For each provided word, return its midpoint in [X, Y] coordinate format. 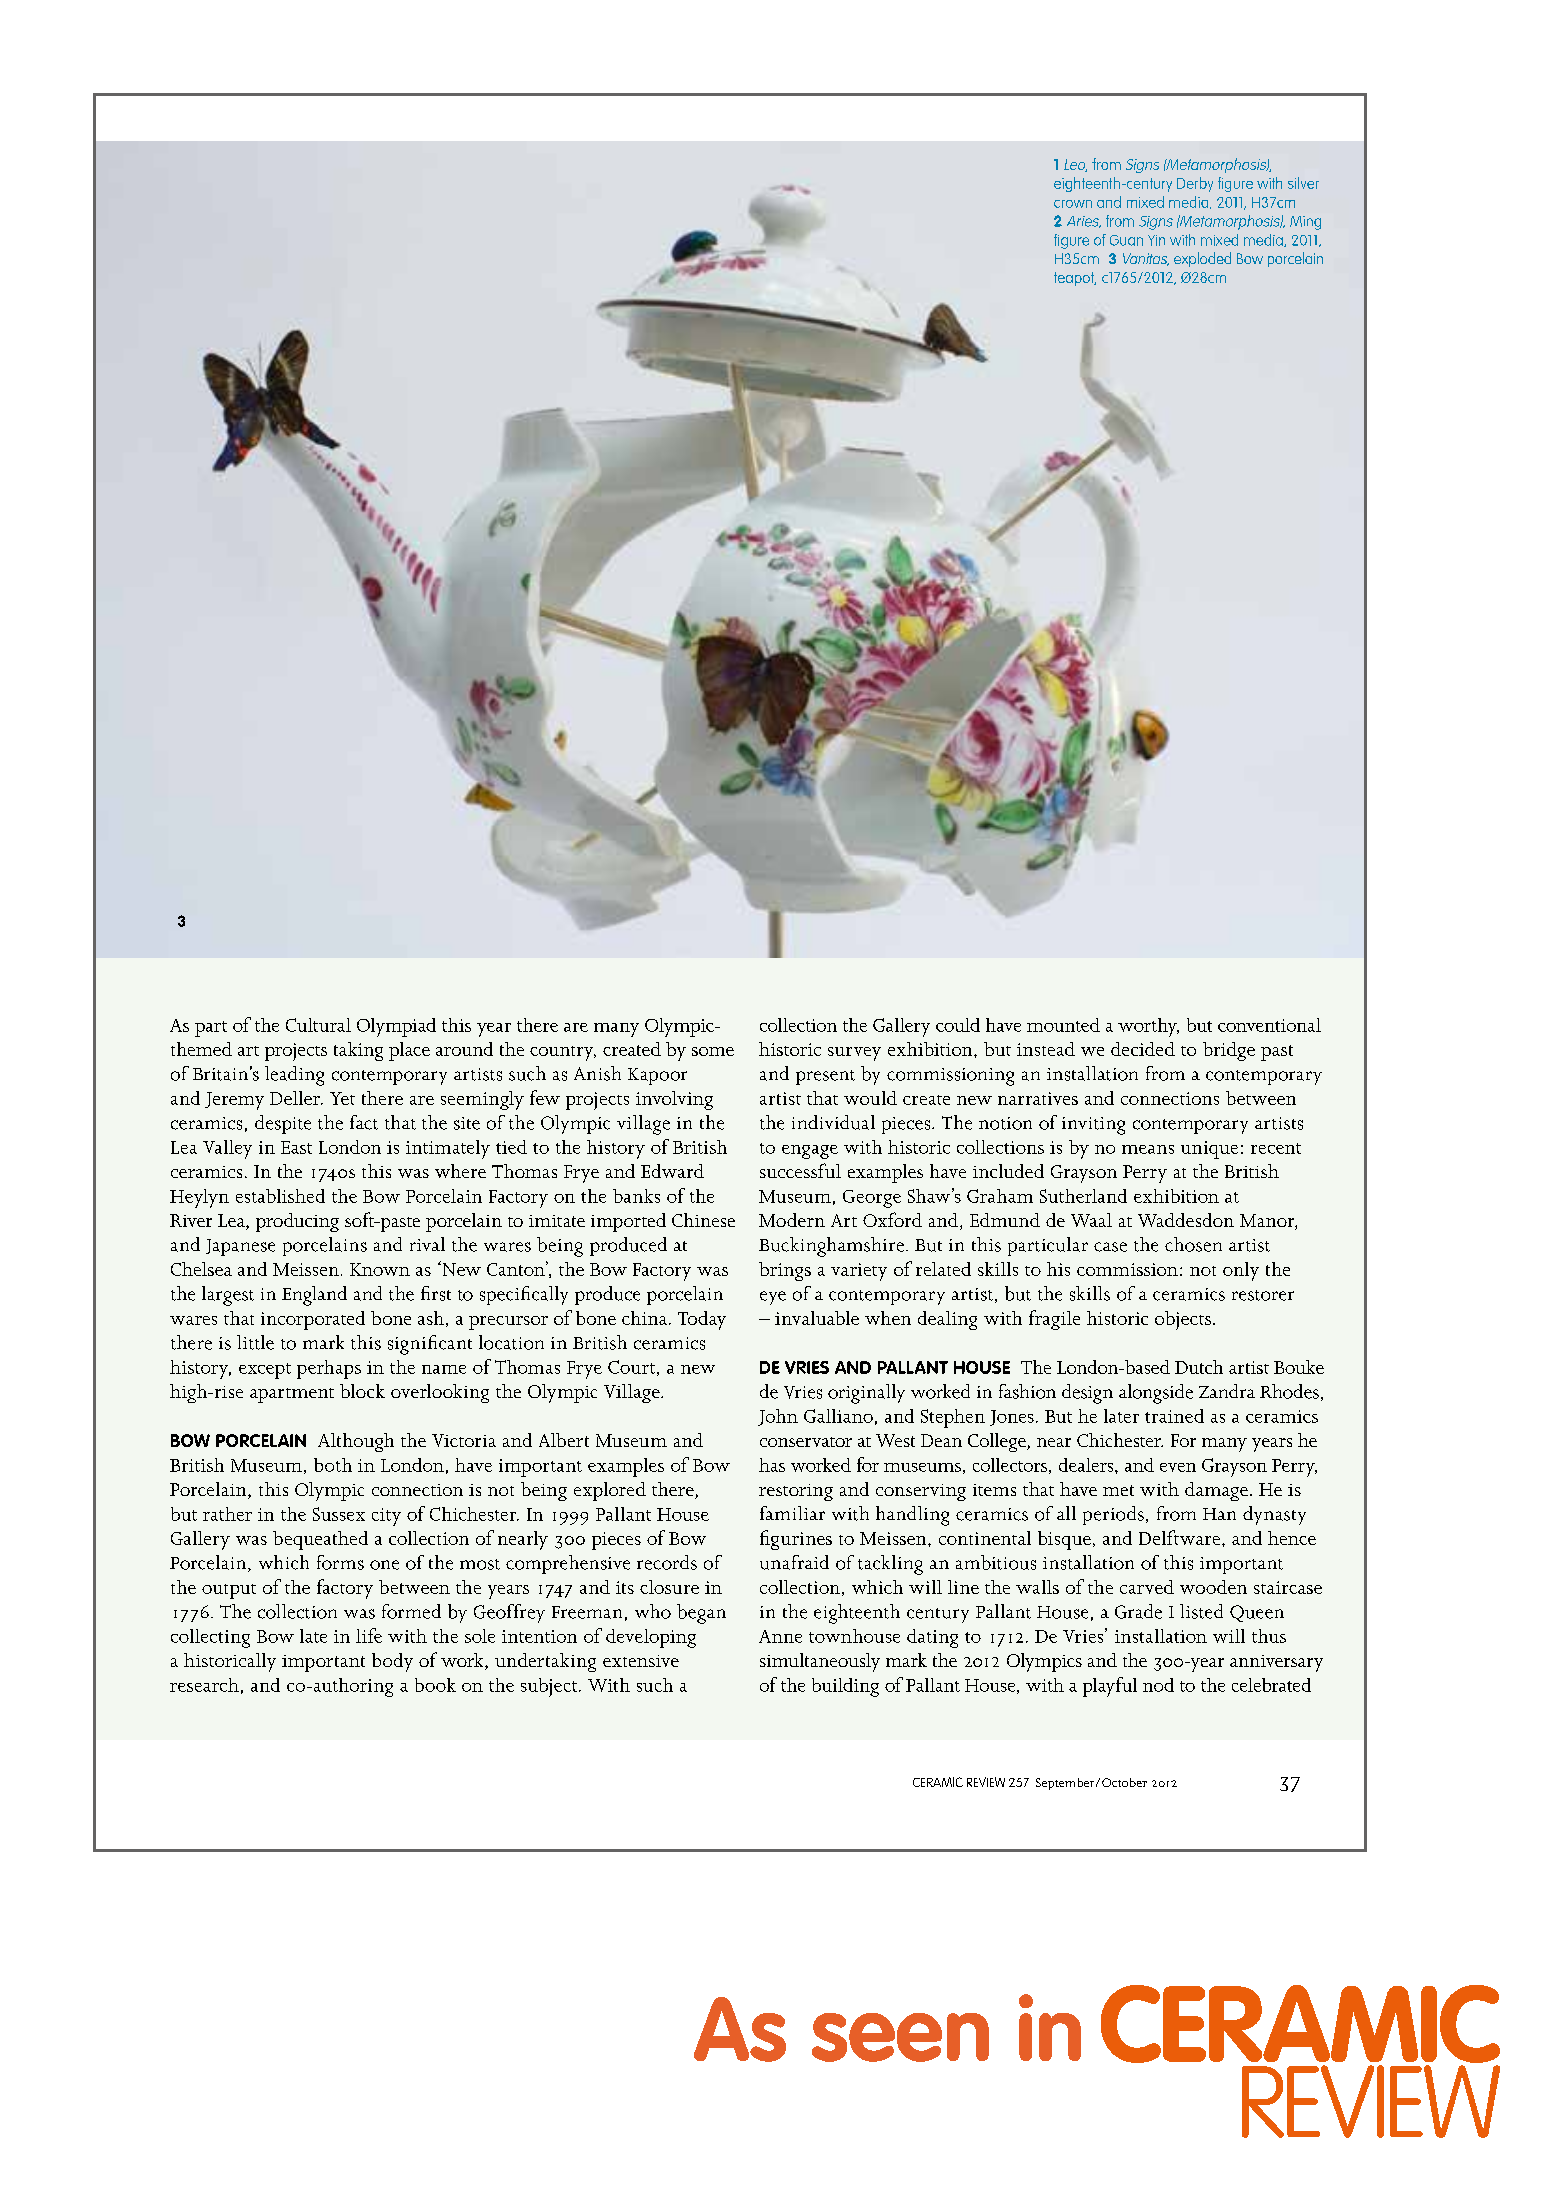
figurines [796, 1540]
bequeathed [320, 1540]
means [1148, 1149]
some [713, 1051]
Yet [342, 1098]
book [435, 1685]
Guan [1126, 240]
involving [674, 1100]
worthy [1148, 1027]
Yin [1156, 240]
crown [1073, 204]
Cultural [318, 1025]
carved [1147, 1587]
